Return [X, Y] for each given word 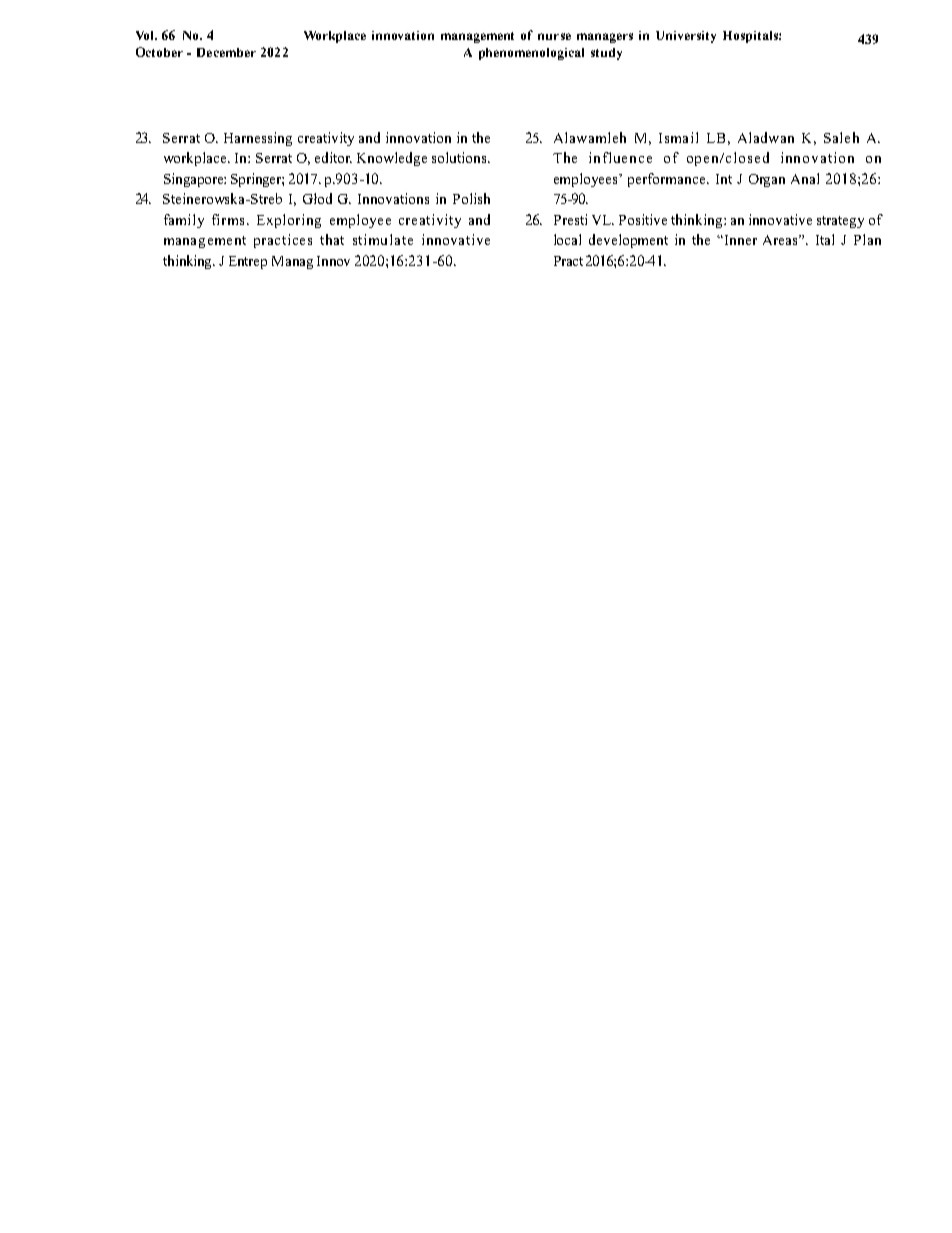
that [332, 239]
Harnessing [258, 139]
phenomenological [531, 54]
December [226, 52]
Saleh [841, 137]
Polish [471, 198]
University [686, 37]
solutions [460, 157]
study [606, 54]
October [159, 52]
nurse [554, 36]
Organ [767, 180]
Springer [257, 180]
